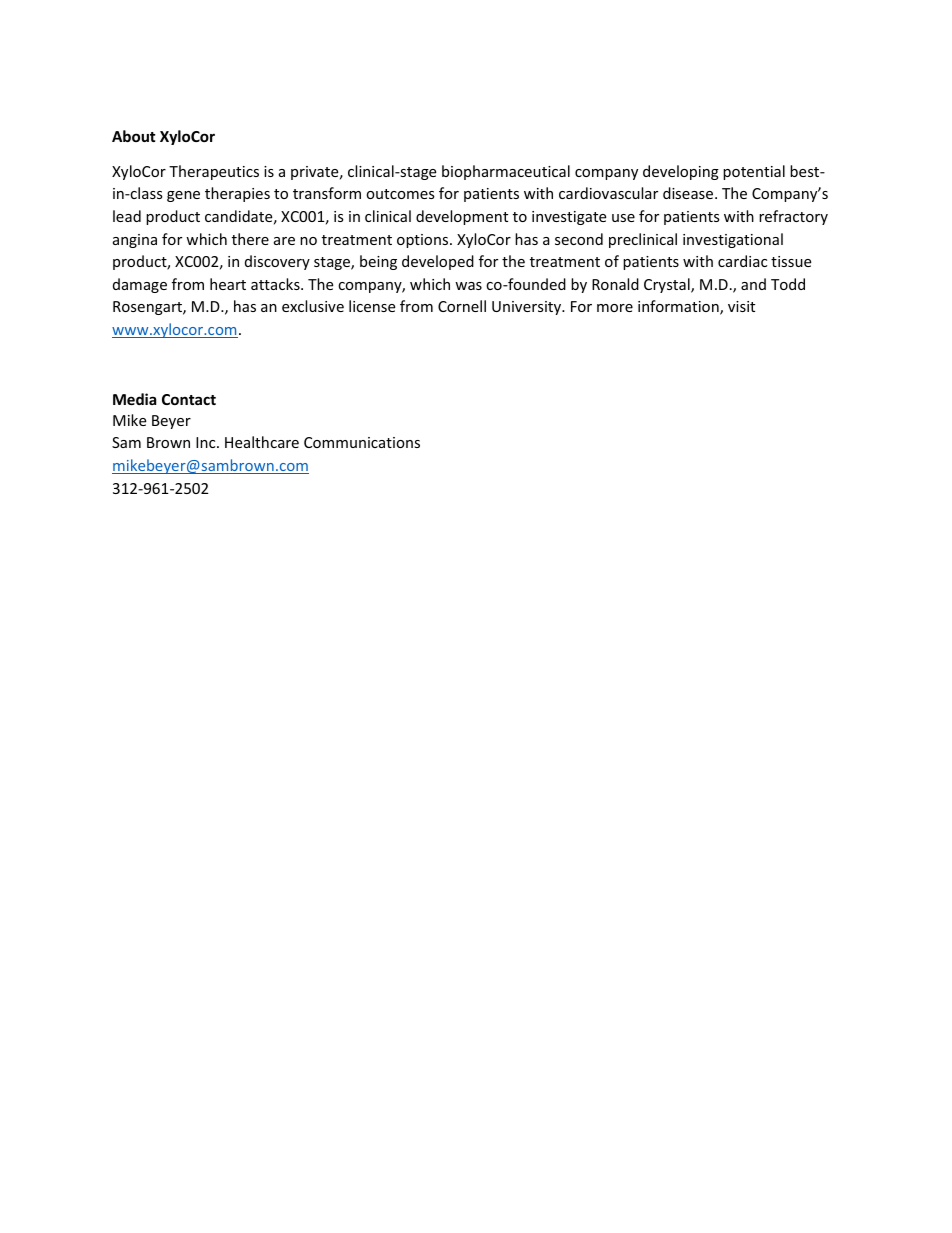 Image resolution: width=952 pixels, height=1233 pixels. I want to click on refractory, so click(793, 217).
